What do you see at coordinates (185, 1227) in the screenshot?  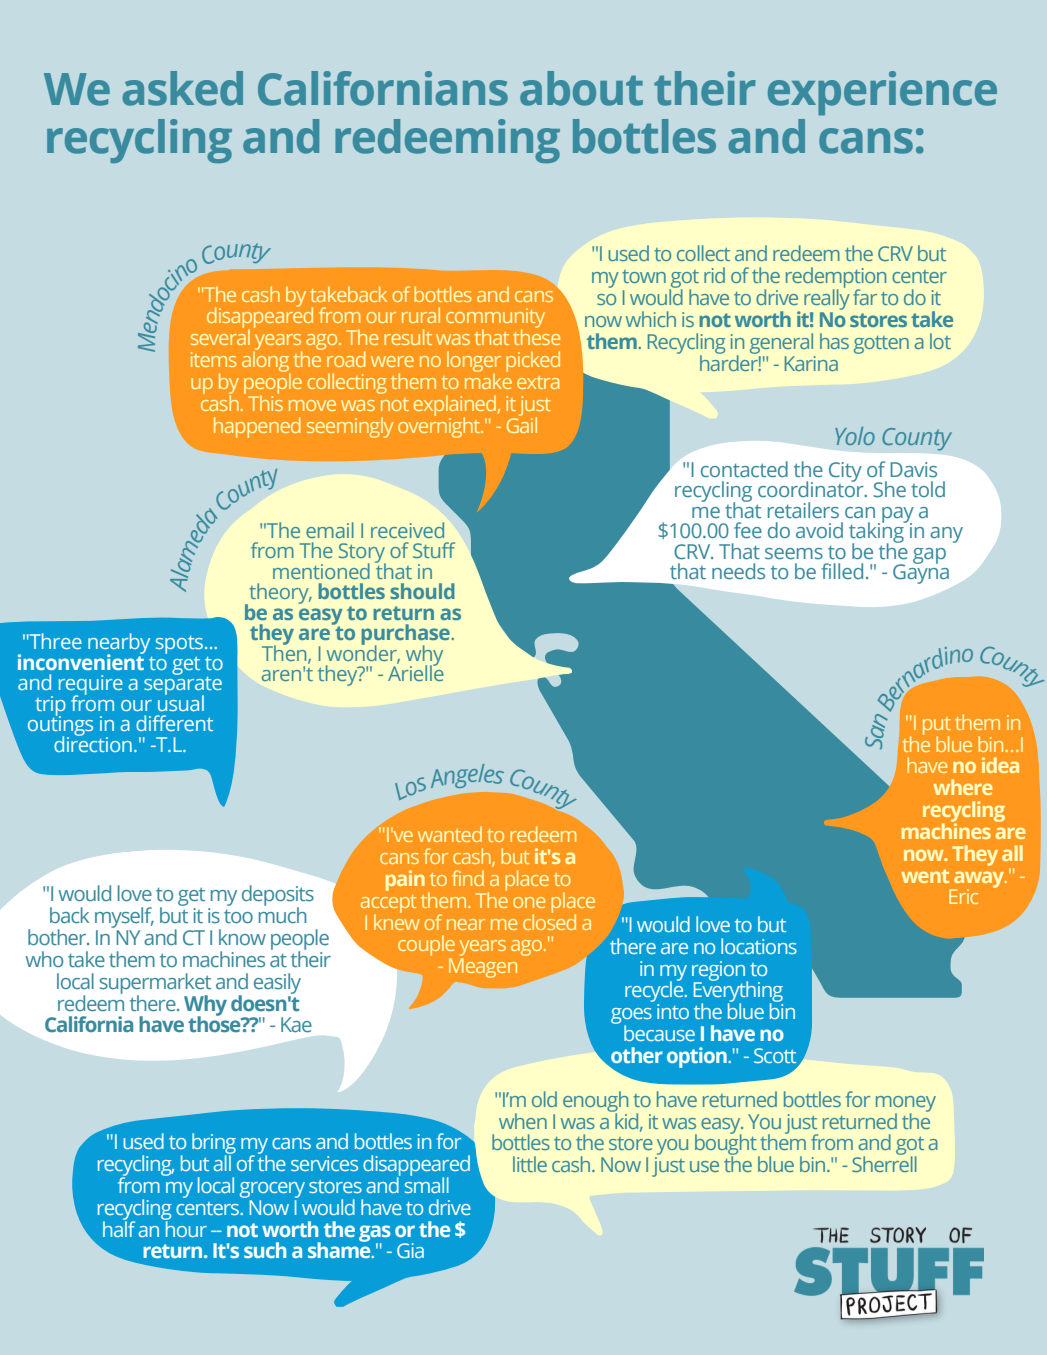 I see `hour` at bounding box center [185, 1227].
